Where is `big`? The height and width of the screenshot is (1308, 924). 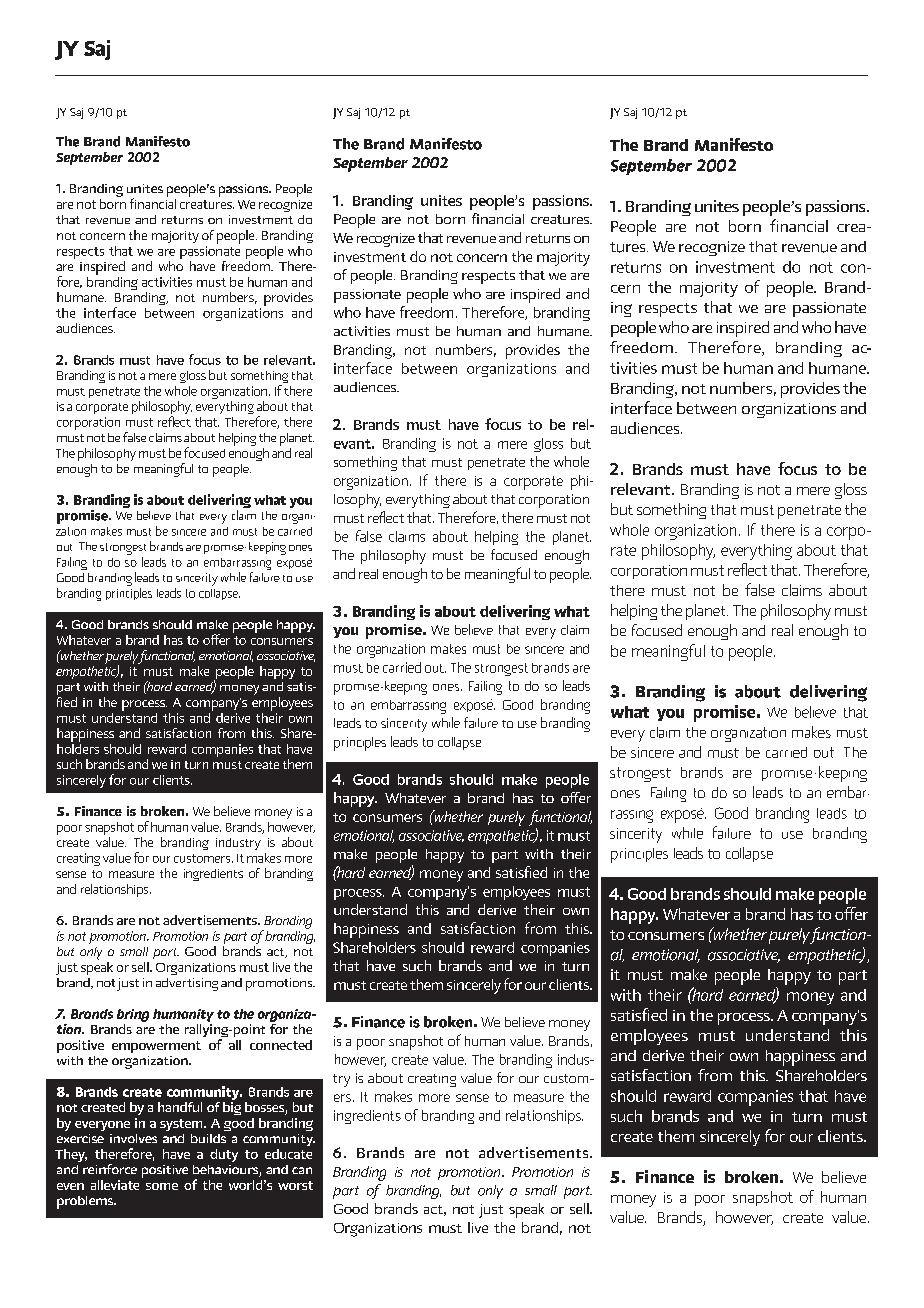 big is located at coordinates (232, 1108).
